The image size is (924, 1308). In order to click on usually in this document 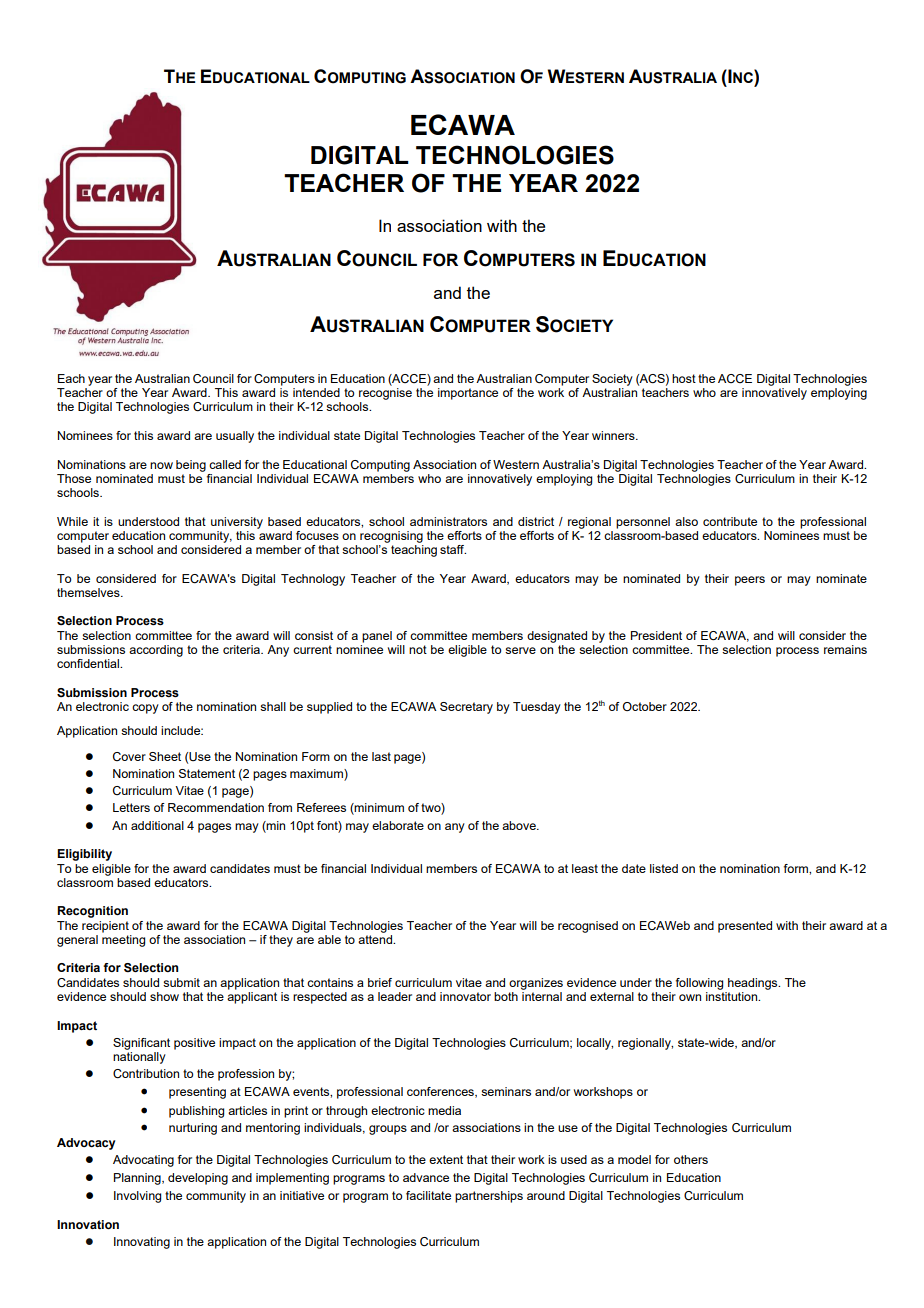, I will do `click(235, 437)`.
